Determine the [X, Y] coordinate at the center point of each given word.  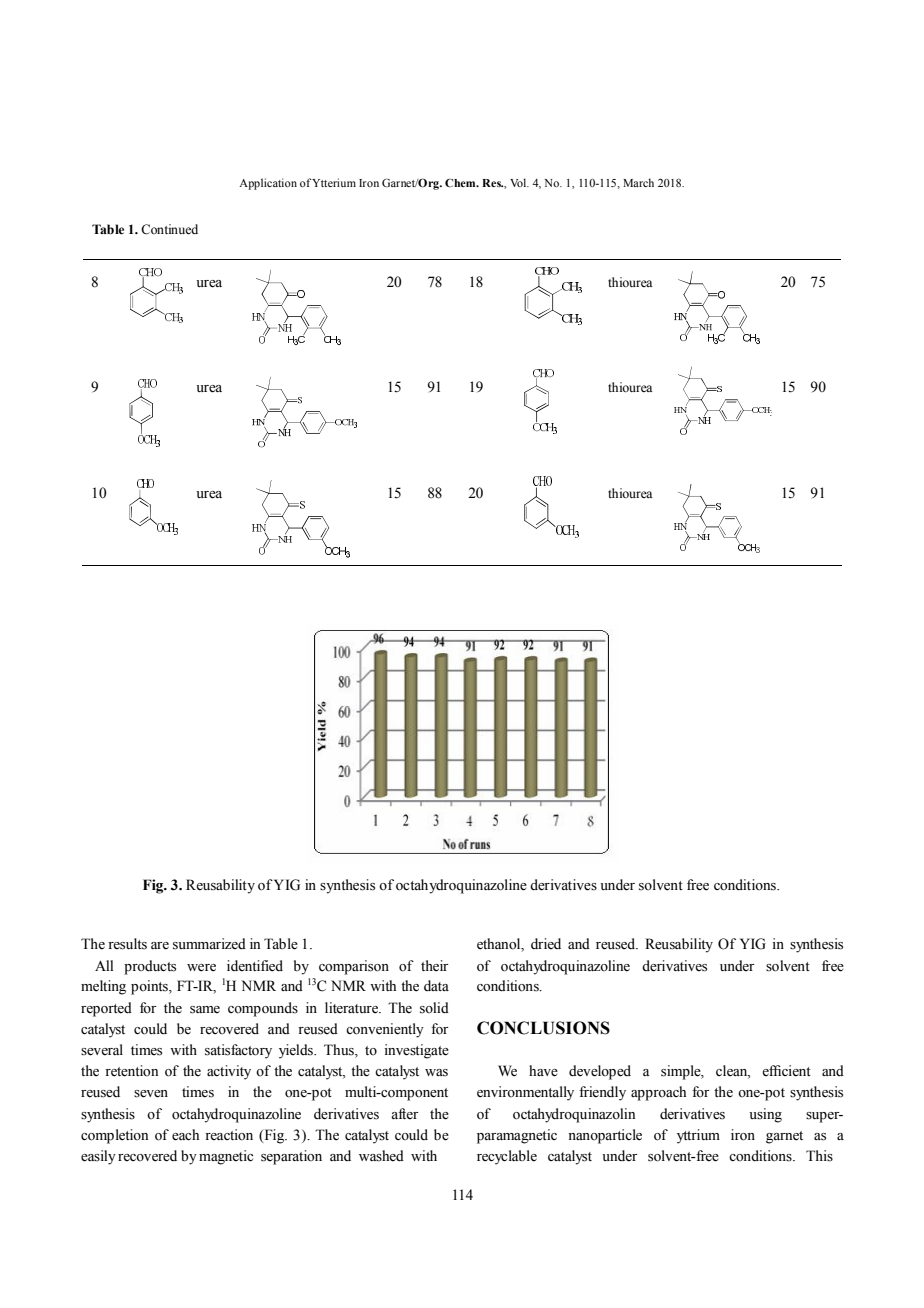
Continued [169, 229]
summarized [209, 944]
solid [434, 1008]
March [638, 182]
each [185, 1135]
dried [546, 944]
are [160, 946]
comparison [354, 967]
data [436, 985]
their [434, 966]
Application [268, 184]
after [404, 1114]
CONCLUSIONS [543, 1028]
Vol [519, 182]
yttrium [698, 1136]
